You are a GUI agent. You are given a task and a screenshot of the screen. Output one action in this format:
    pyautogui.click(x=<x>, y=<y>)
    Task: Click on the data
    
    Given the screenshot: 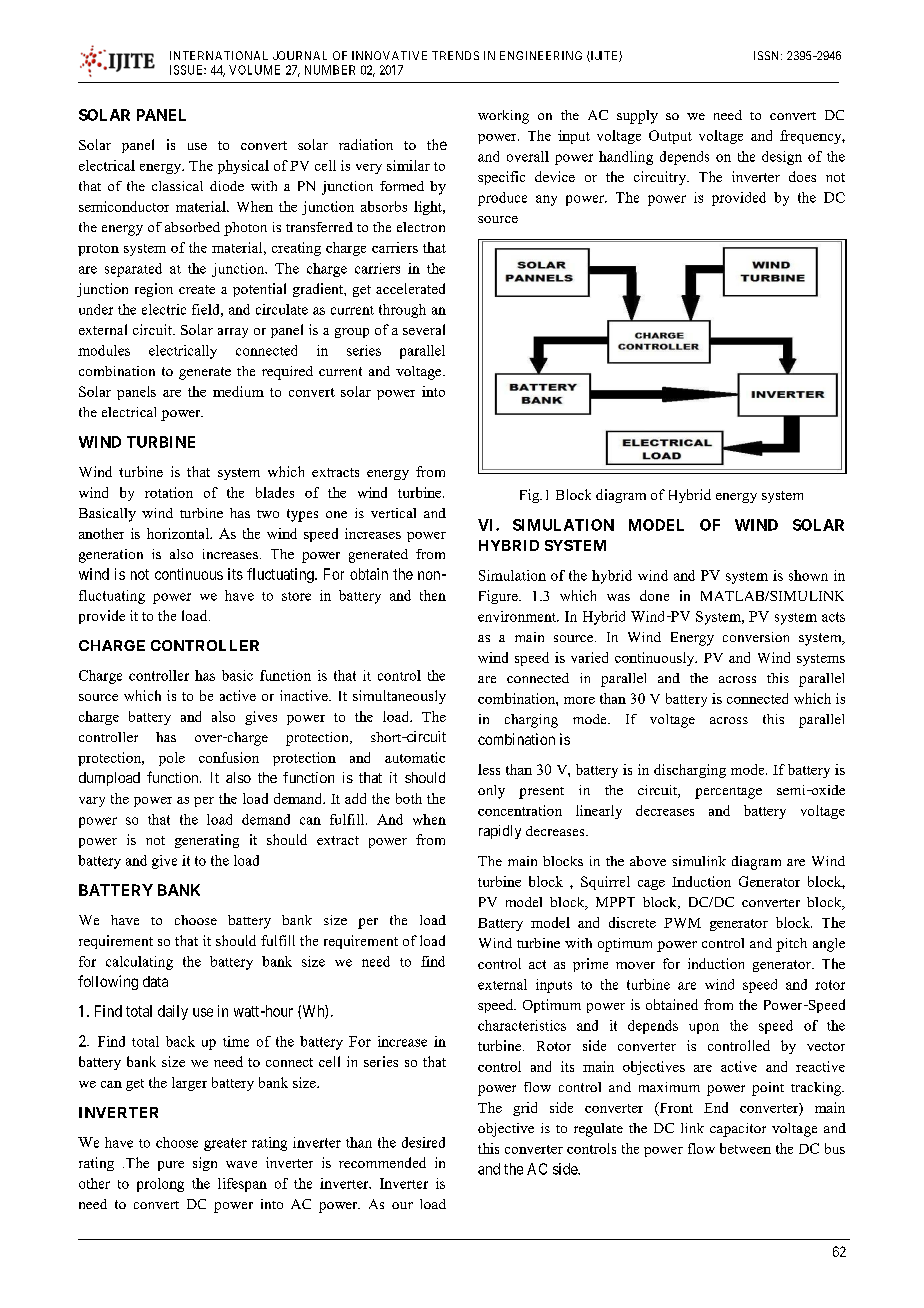 What is the action you would take?
    pyautogui.click(x=155, y=981)
